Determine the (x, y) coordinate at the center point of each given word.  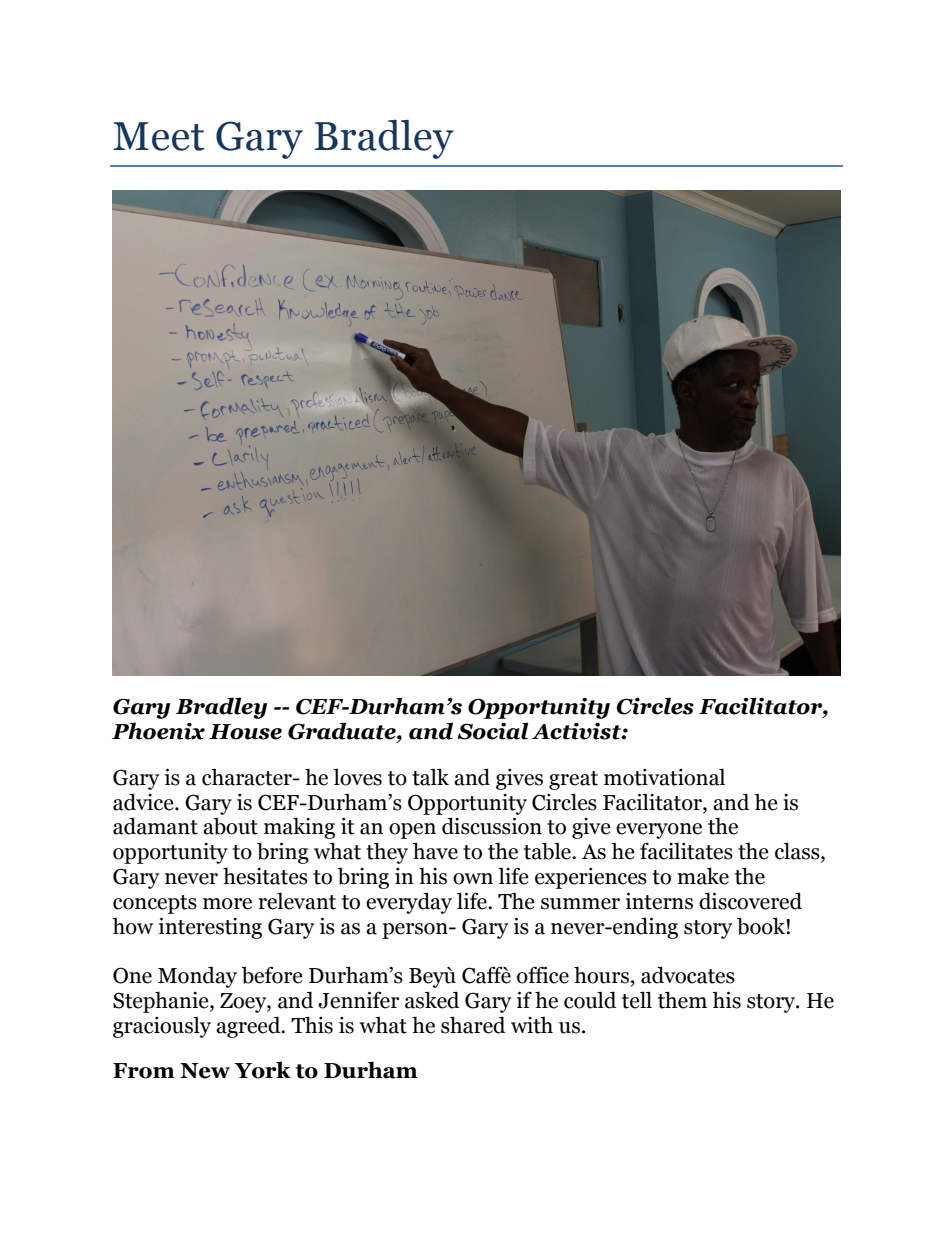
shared (473, 1025)
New (205, 1071)
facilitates (686, 851)
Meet (158, 136)
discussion (492, 826)
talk (430, 777)
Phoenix (158, 731)
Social (493, 731)
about (230, 826)
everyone (659, 831)
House (245, 732)
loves (357, 777)
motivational (664, 777)
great (573, 780)
